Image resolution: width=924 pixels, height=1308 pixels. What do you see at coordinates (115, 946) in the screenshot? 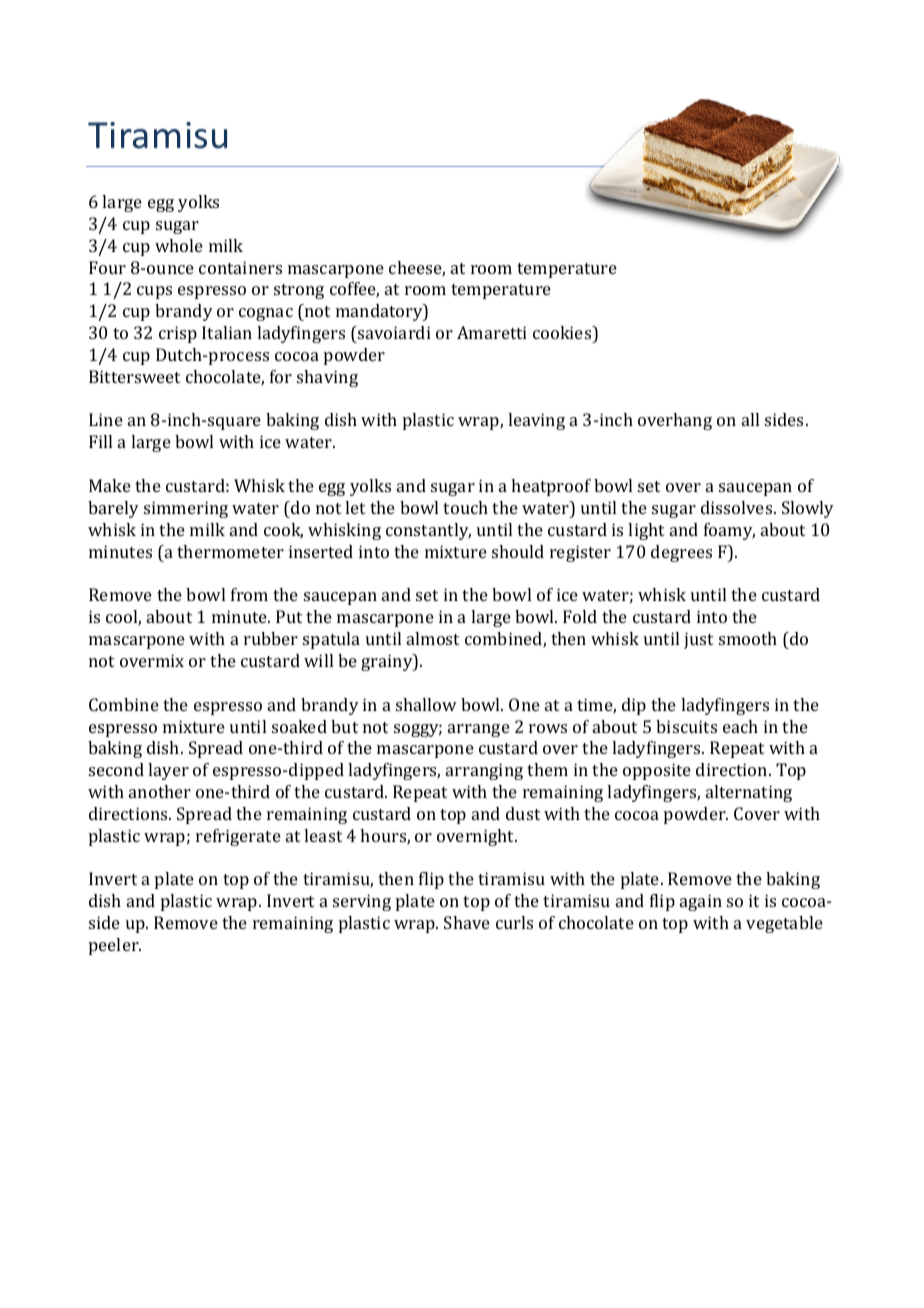
I see `peeler` at bounding box center [115, 946].
